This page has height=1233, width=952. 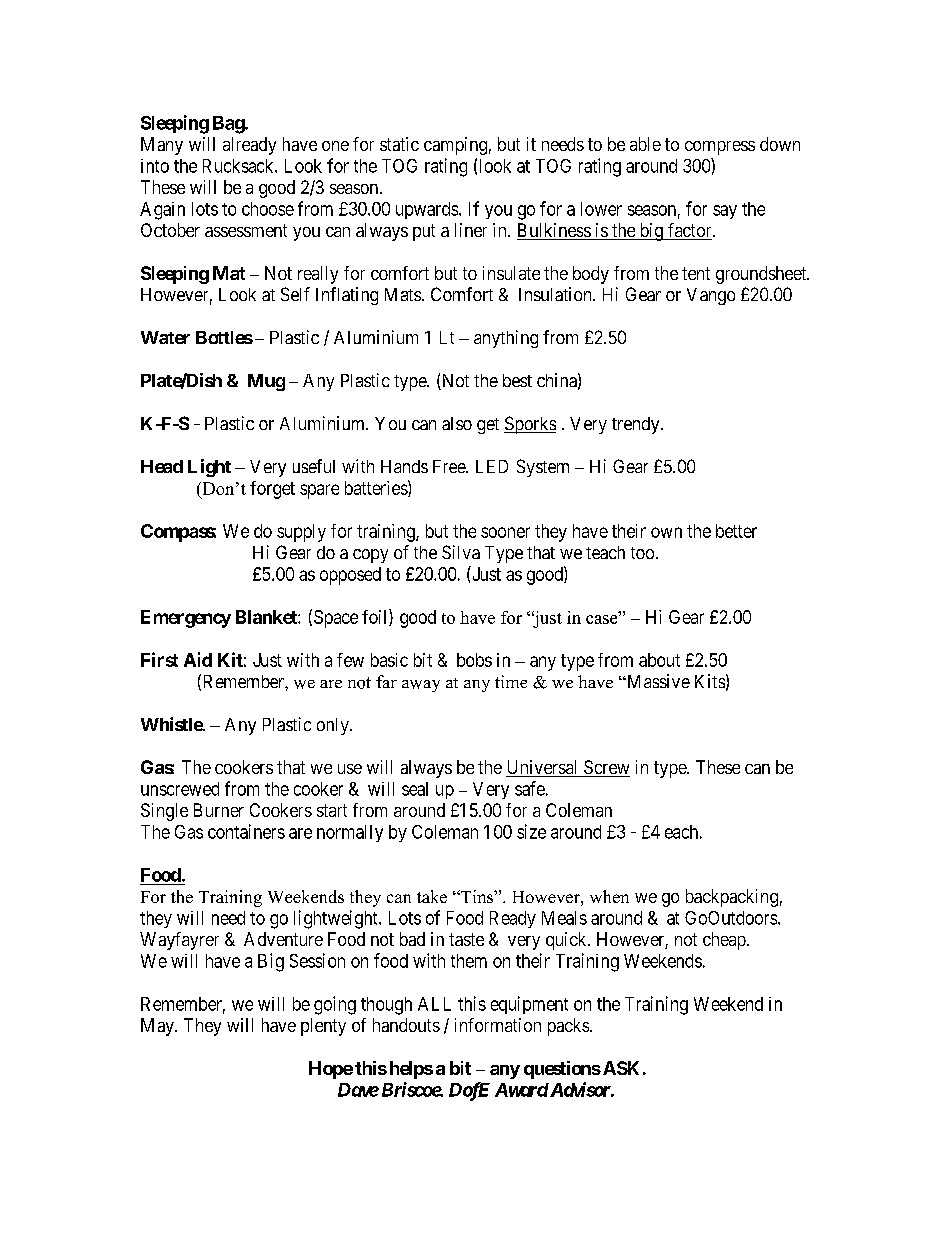 I want to click on Bag, so click(x=229, y=125).
